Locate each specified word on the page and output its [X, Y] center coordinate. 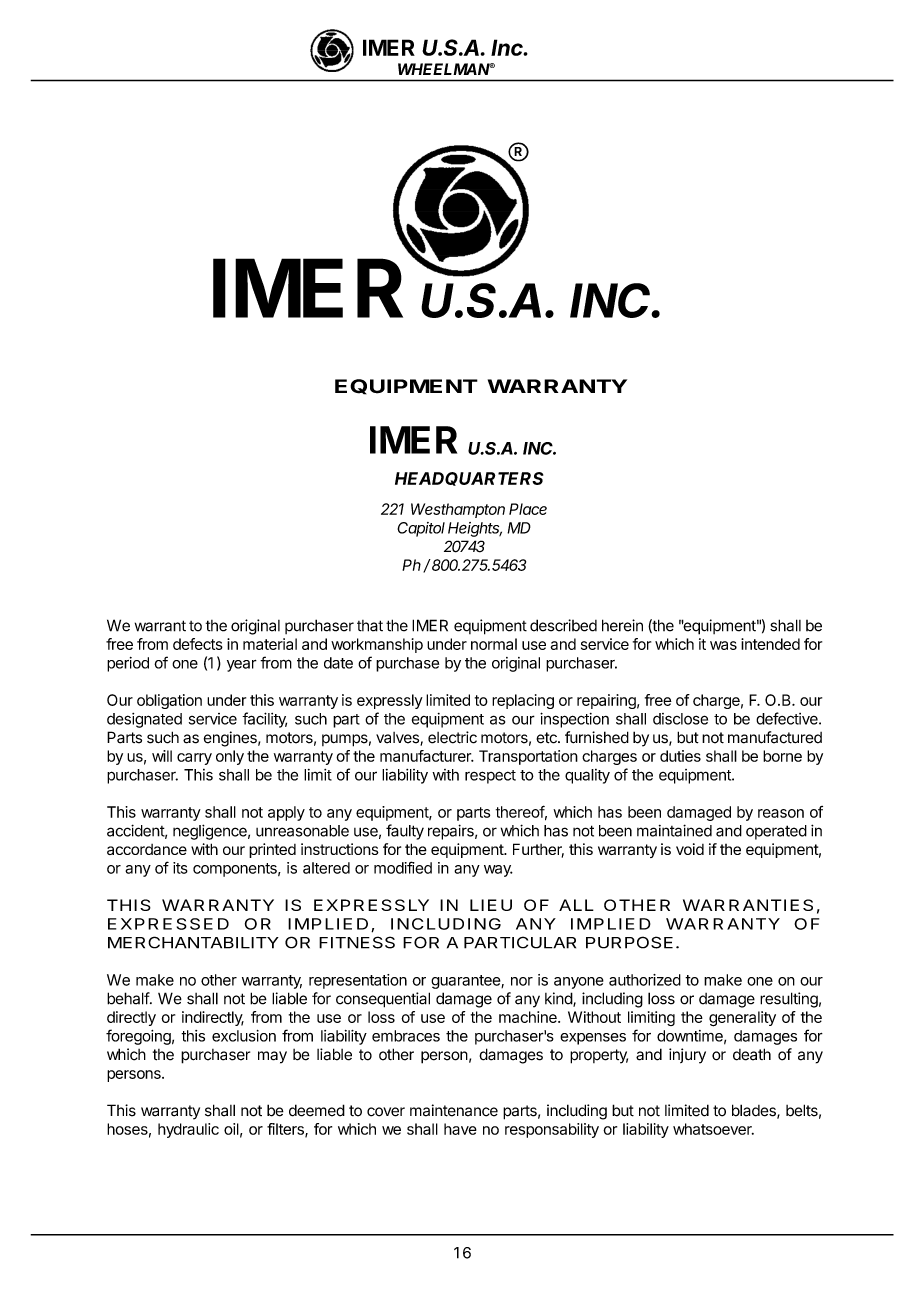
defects [198, 644]
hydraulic [188, 1130]
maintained [674, 830]
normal [494, 644]
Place [528, 509]
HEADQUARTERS [469, 479]
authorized [645, 980]
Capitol [421, 529]
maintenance [454, 1110]
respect [490, 777]
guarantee [466, 982]
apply [286, 813]
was [723, 645]
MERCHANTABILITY [193, 942]
